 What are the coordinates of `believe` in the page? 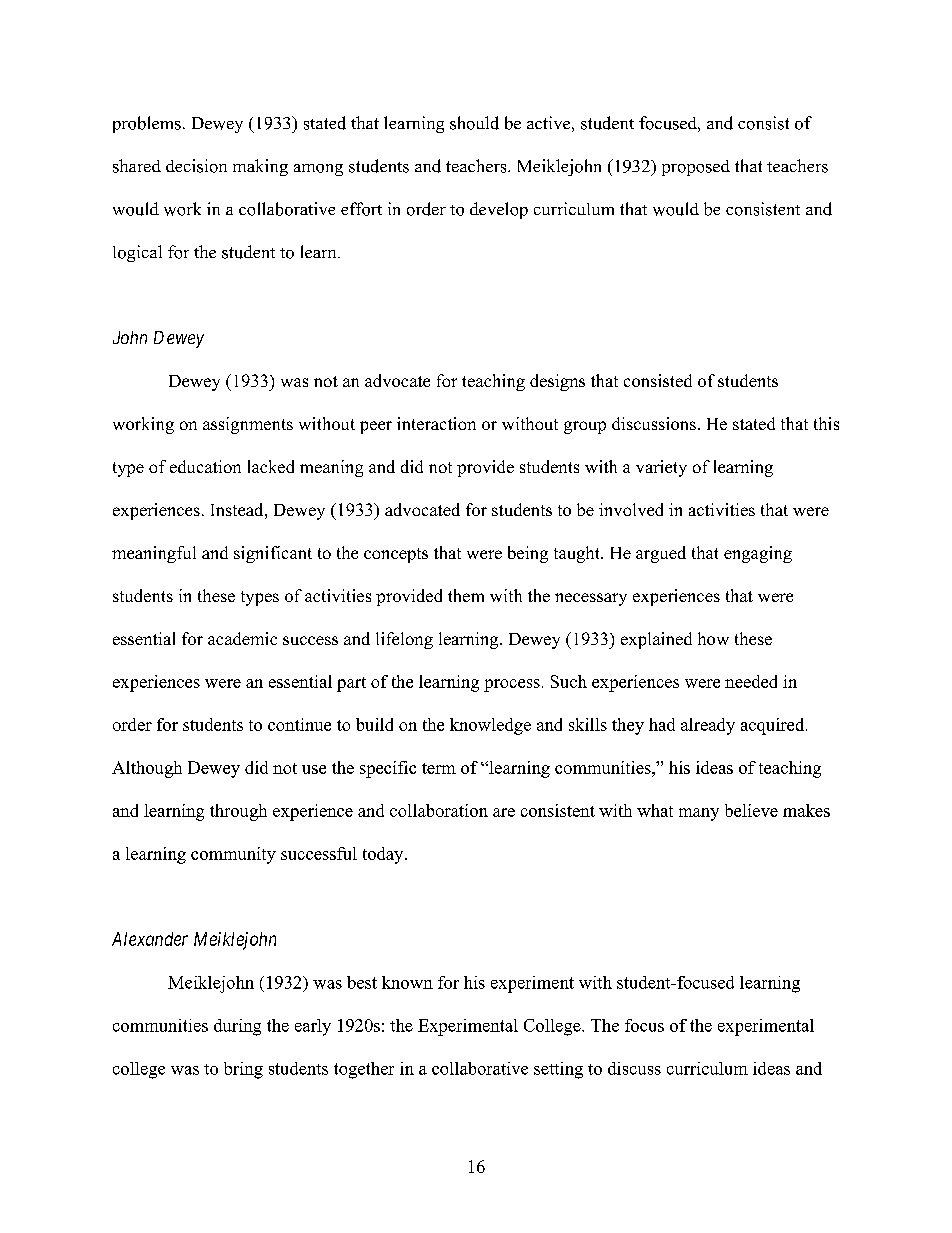 It's located at (751, 810).
